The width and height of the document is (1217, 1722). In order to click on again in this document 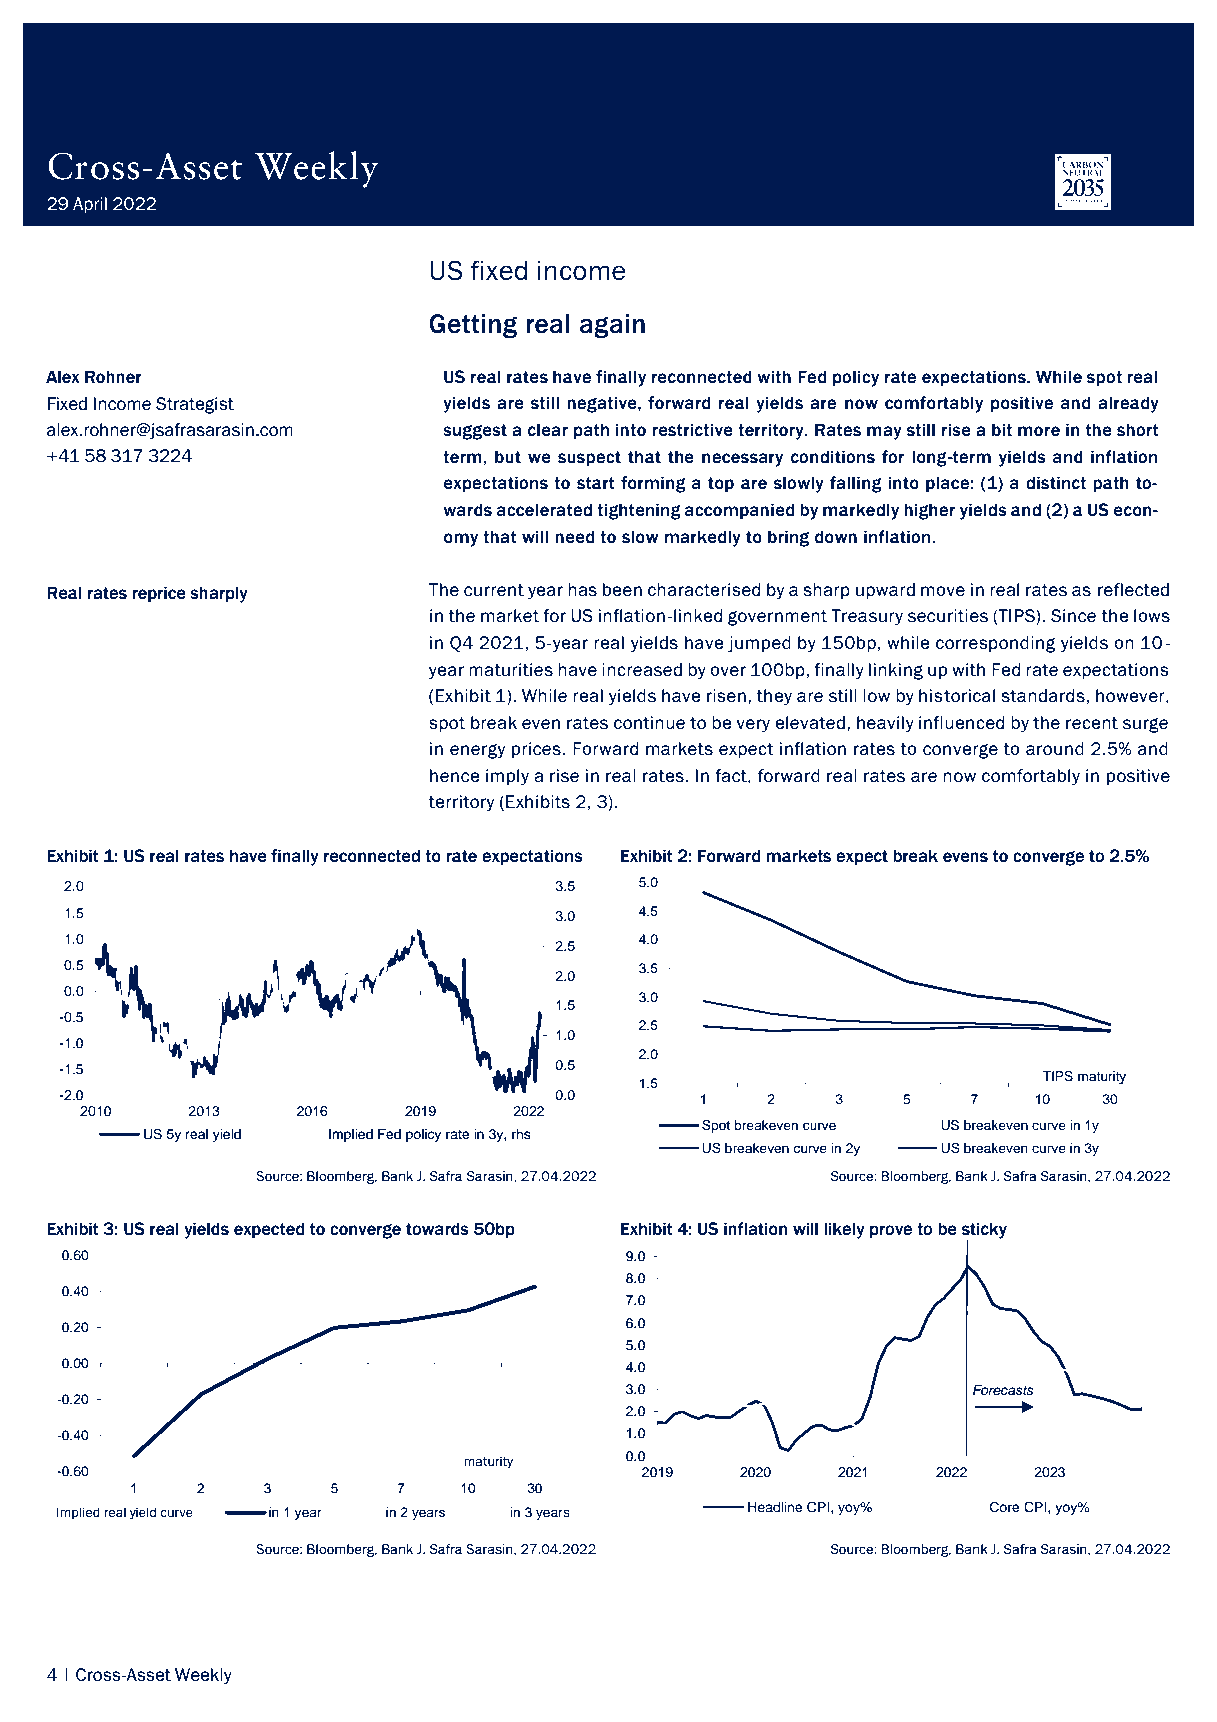, I will do `click(612, 326)`.
